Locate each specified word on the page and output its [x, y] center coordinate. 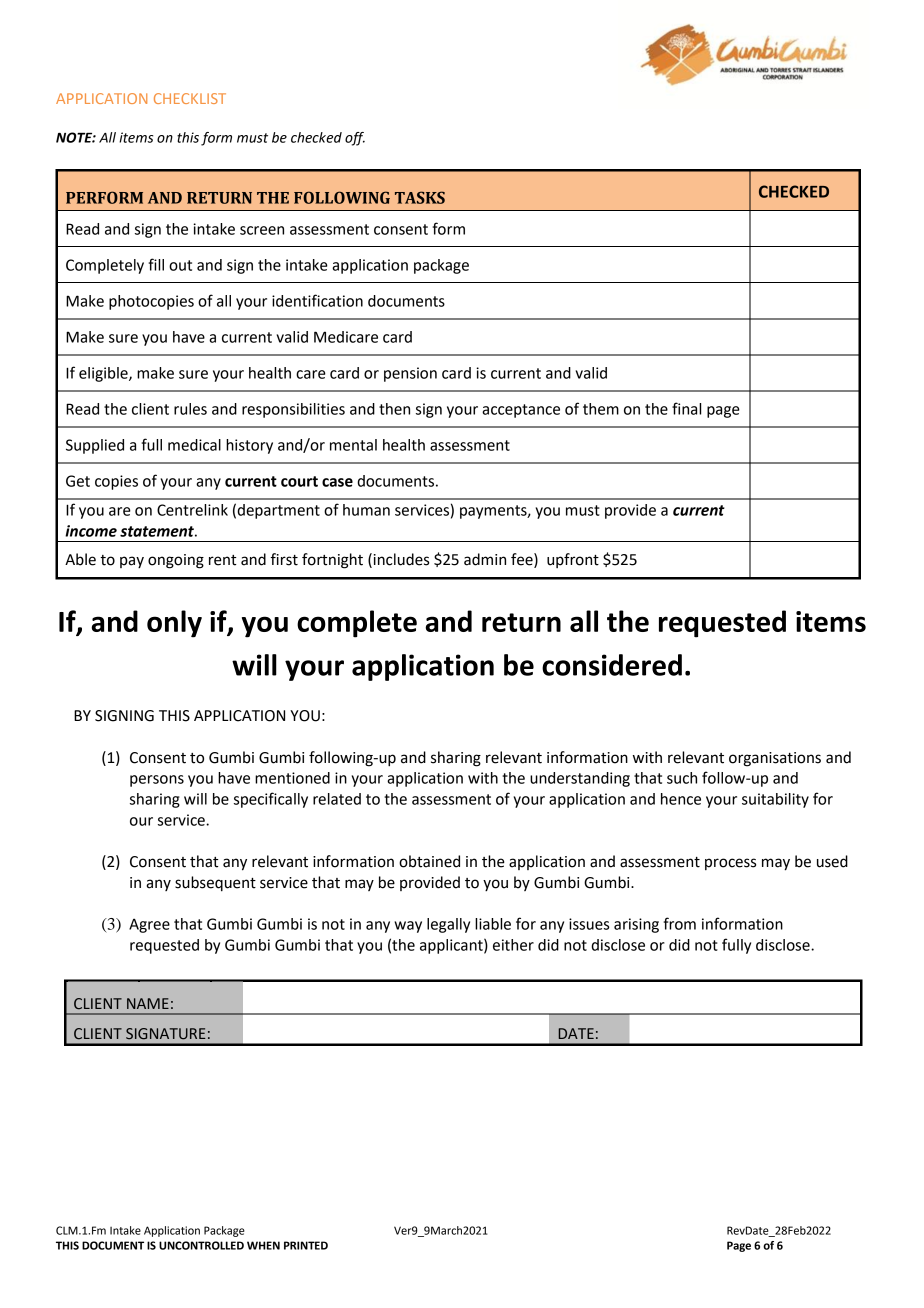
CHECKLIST [190, 98]
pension [410, 374]
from [679, 923]
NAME [148, 1003]
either [513, 945]
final [686, 408]
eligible [104, 374]
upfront [573, 560]
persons [157, 781]
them [601, 409]
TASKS [420, 197]
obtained [429, 861]
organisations [775, 759]
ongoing [176, 561]
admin [485, 559]
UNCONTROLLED [201, 1245]
